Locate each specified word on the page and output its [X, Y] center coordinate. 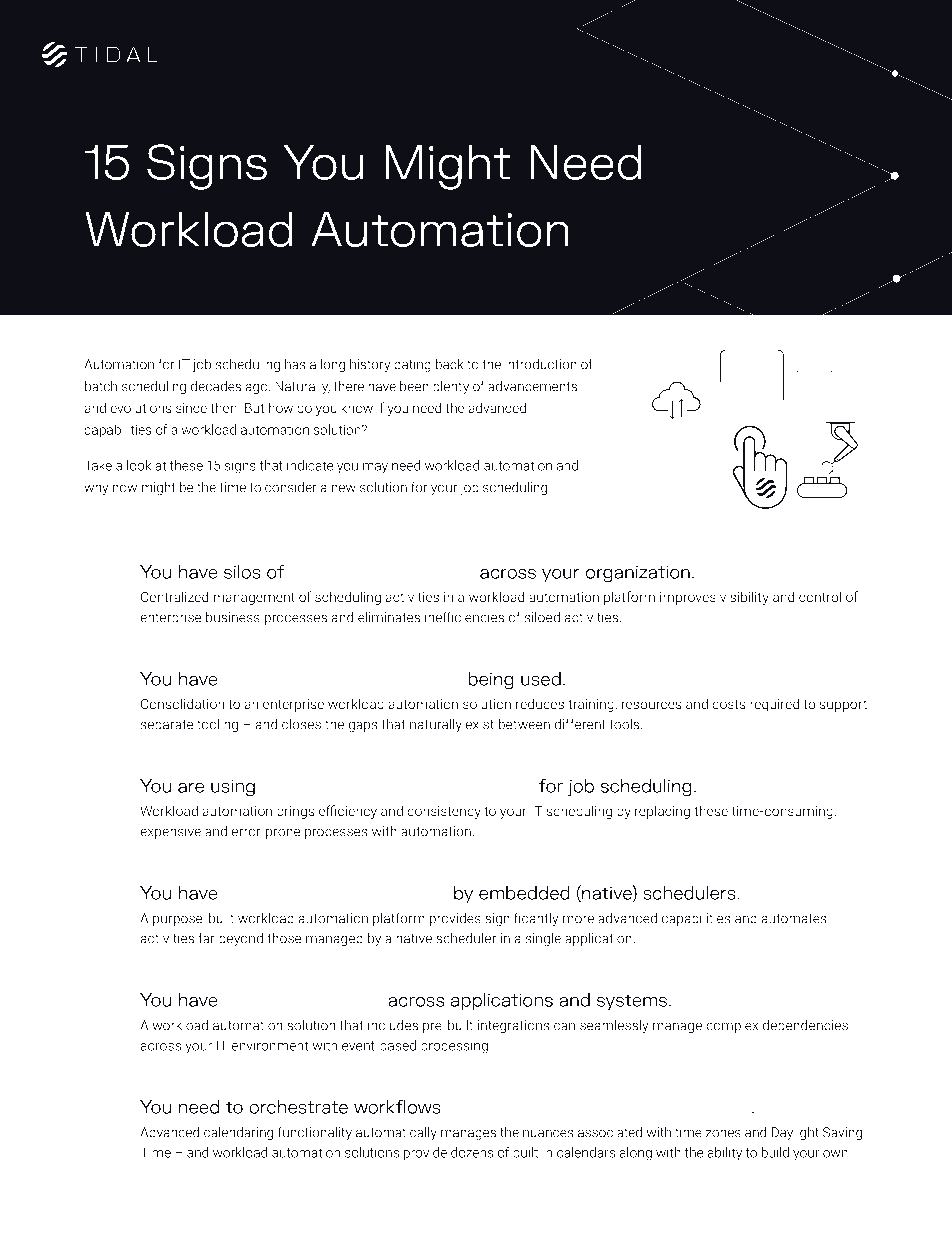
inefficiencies [464, 617]
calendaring [238, 1133]
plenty [451, 387]
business [233, 617]
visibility [744, 598]
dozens [472, 1152]
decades [216, 386]
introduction [541, 364]
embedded [524, 893]
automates [794, 919]
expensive [170, 832]
